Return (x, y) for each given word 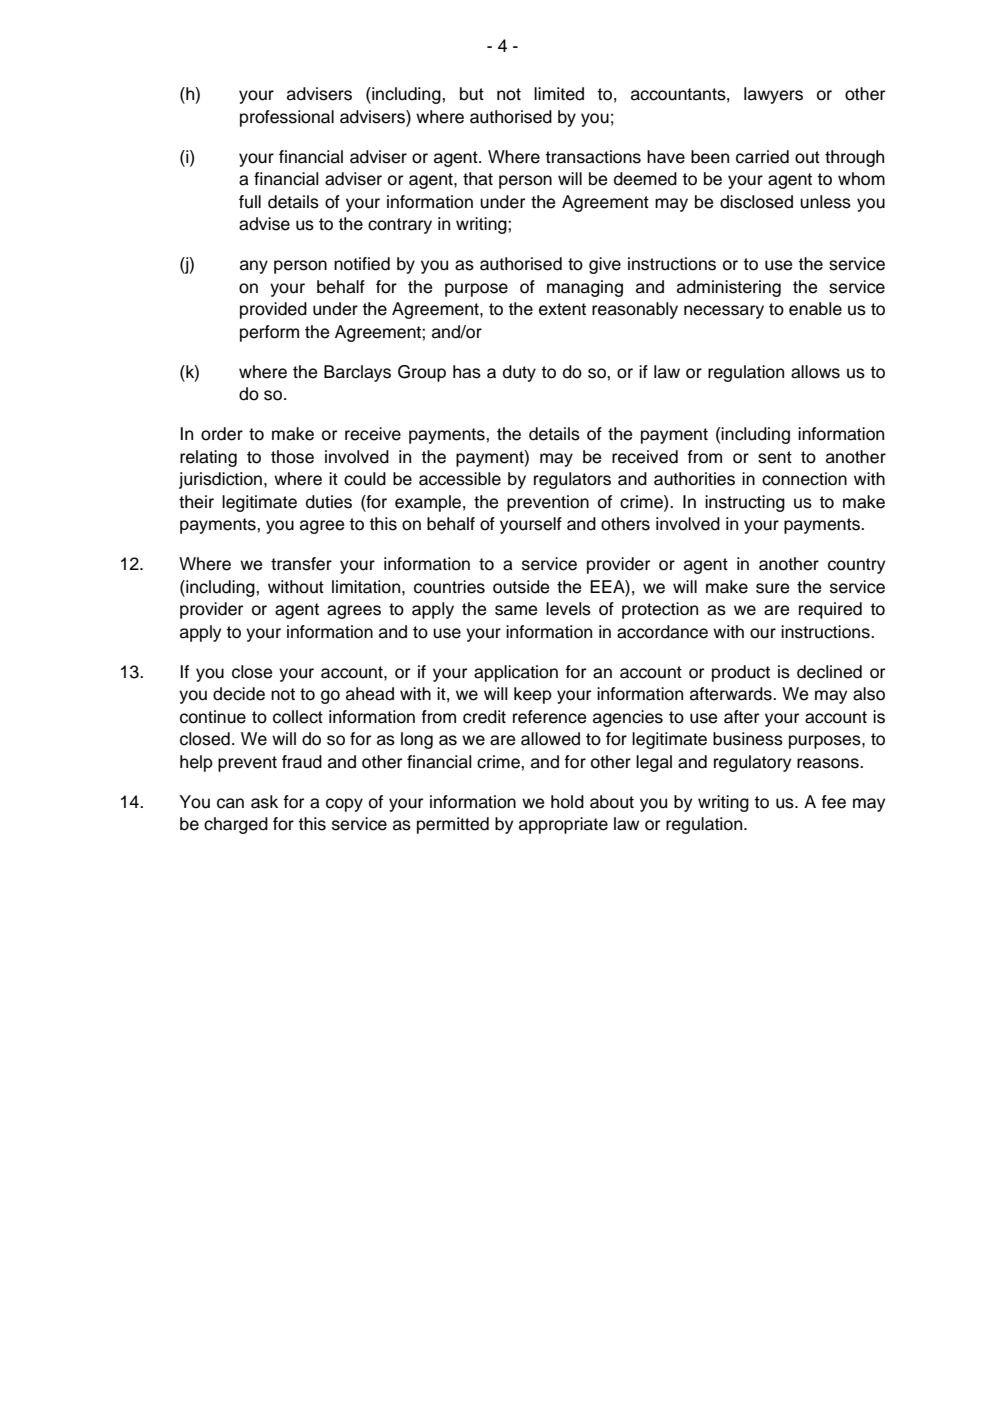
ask (264, 802)
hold (567, 802)
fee (833, 802)
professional (287, 118)
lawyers (773, 95)
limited (559, 94)
